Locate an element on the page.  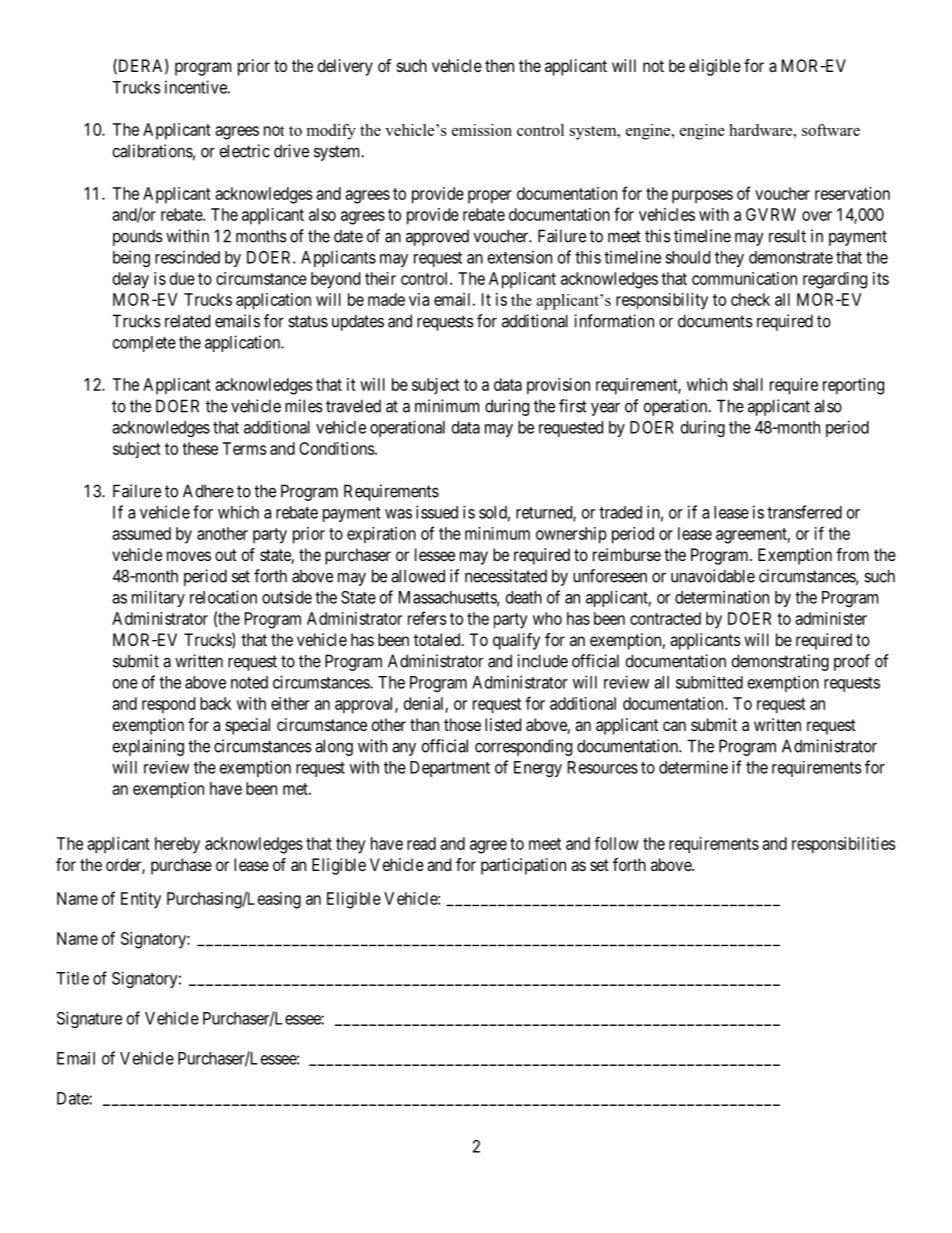
Signature is located at coordinates (89, 1019).
